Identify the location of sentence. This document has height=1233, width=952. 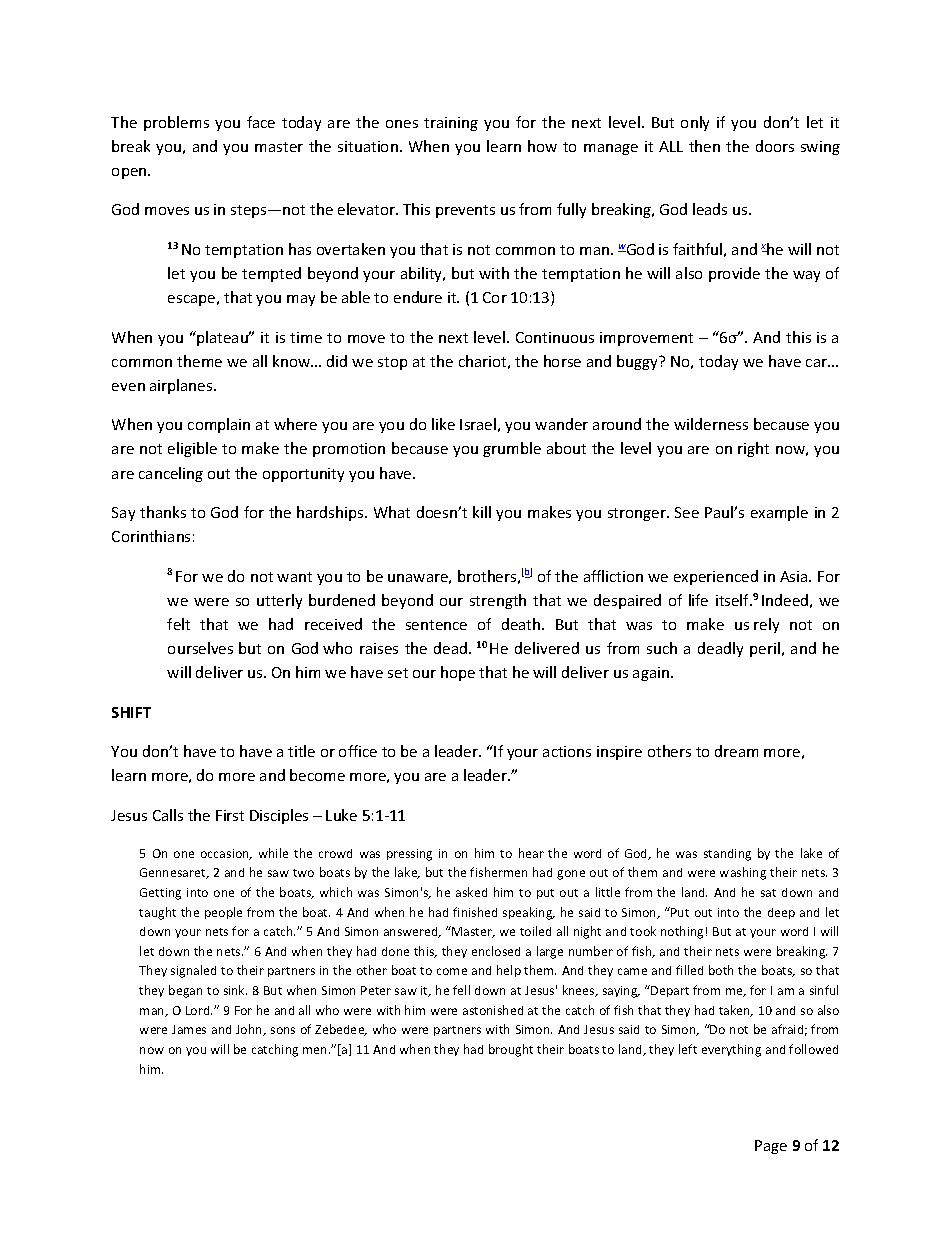
(436, 625).
